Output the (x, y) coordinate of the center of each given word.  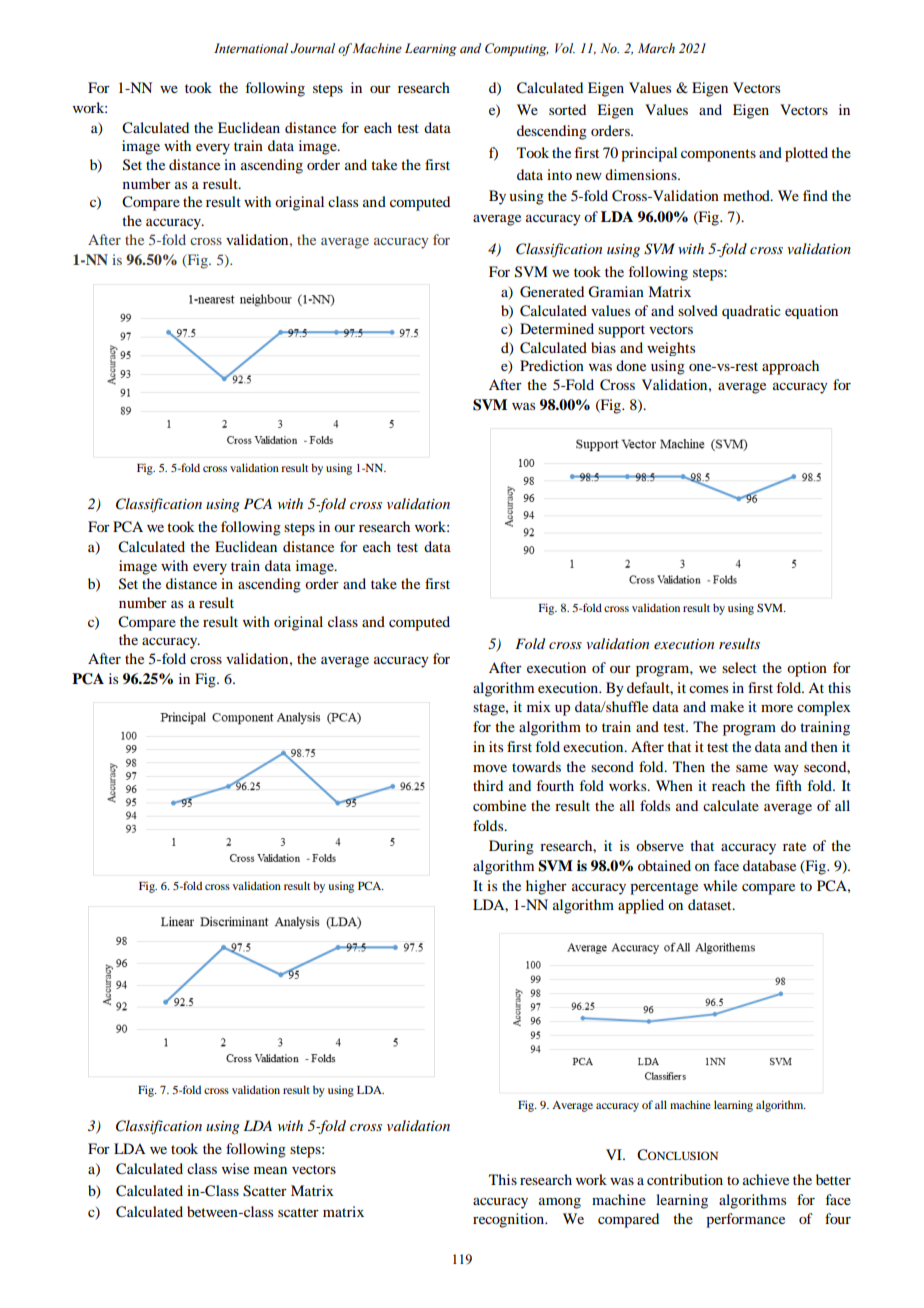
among (560, 1203)
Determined (557, 328)
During (511, 847)
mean (270, 1170)
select (739, 667)
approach (790, 367)
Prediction (552, 365)
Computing (517, 49)
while (720, 885)
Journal (313, 48)
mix (539, 706)
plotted (806, 154)
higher (546, 887)
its (496, 746)
